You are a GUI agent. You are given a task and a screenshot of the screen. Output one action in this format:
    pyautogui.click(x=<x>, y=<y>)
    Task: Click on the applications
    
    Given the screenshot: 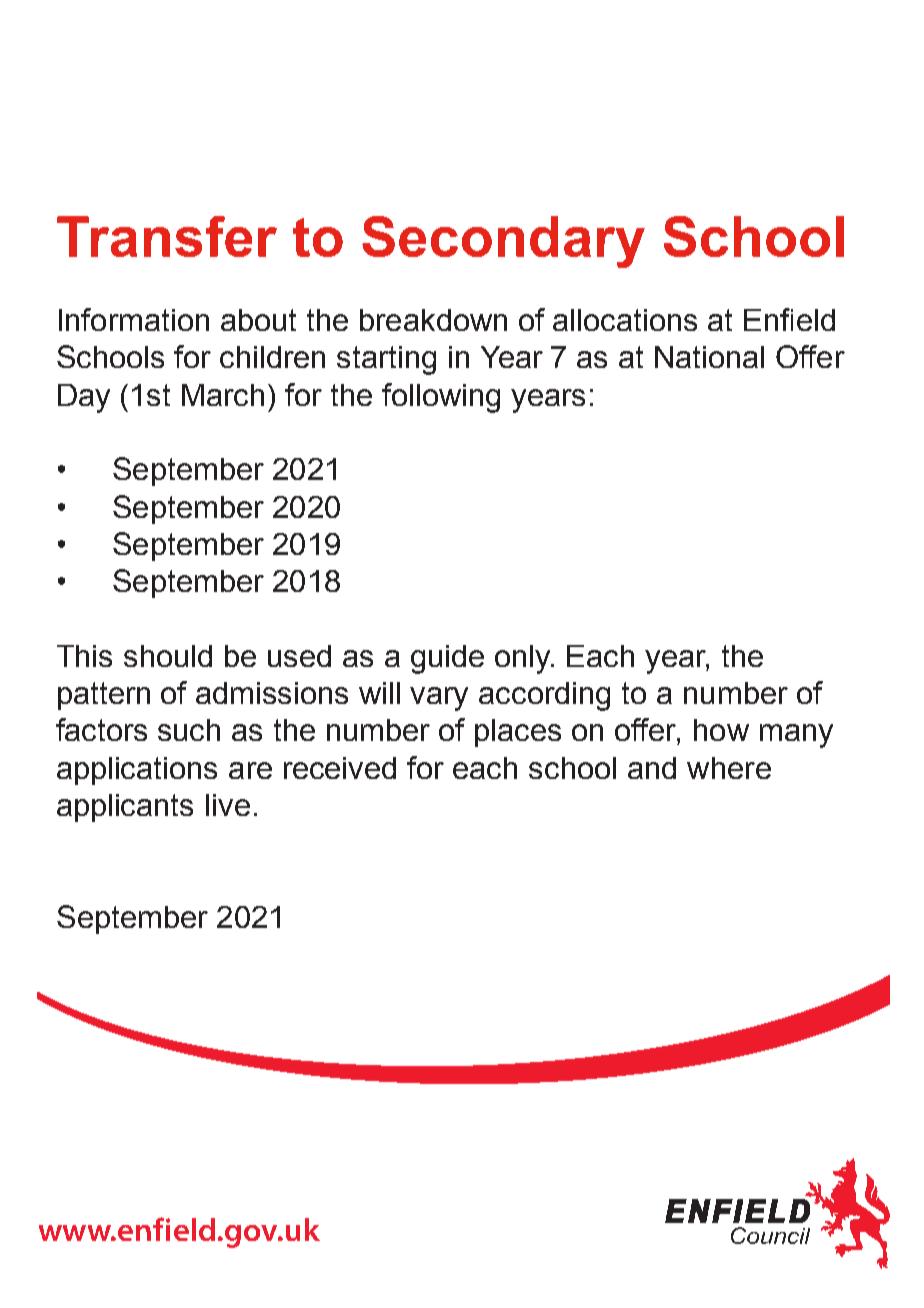 What is the action you would take?
    pyautogui.click(x=137, y=771)
